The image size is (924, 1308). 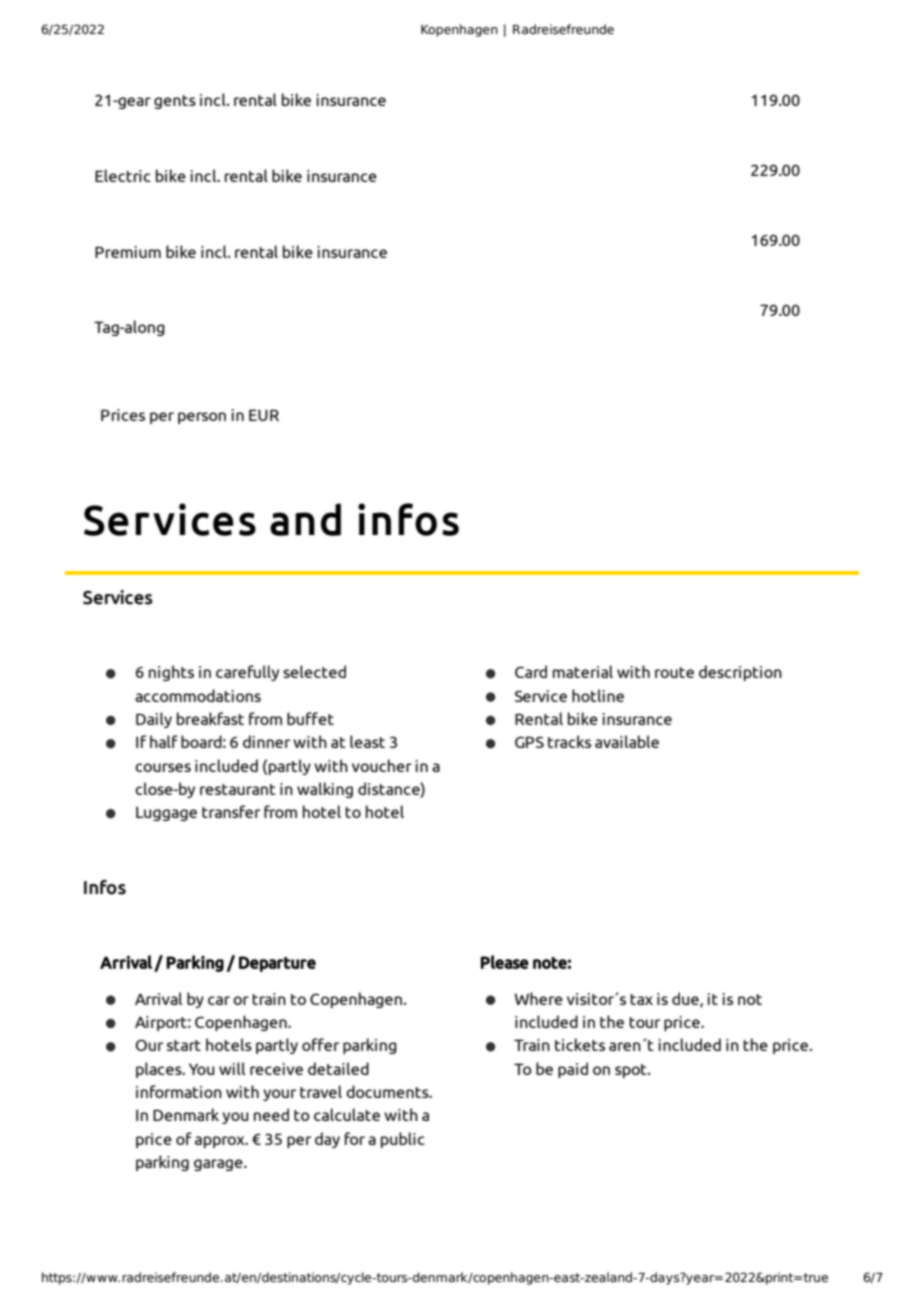 What do you see at coordinates (128, 252) in the screenshot?
I see `Premium` at bounding box center [128, 252].
